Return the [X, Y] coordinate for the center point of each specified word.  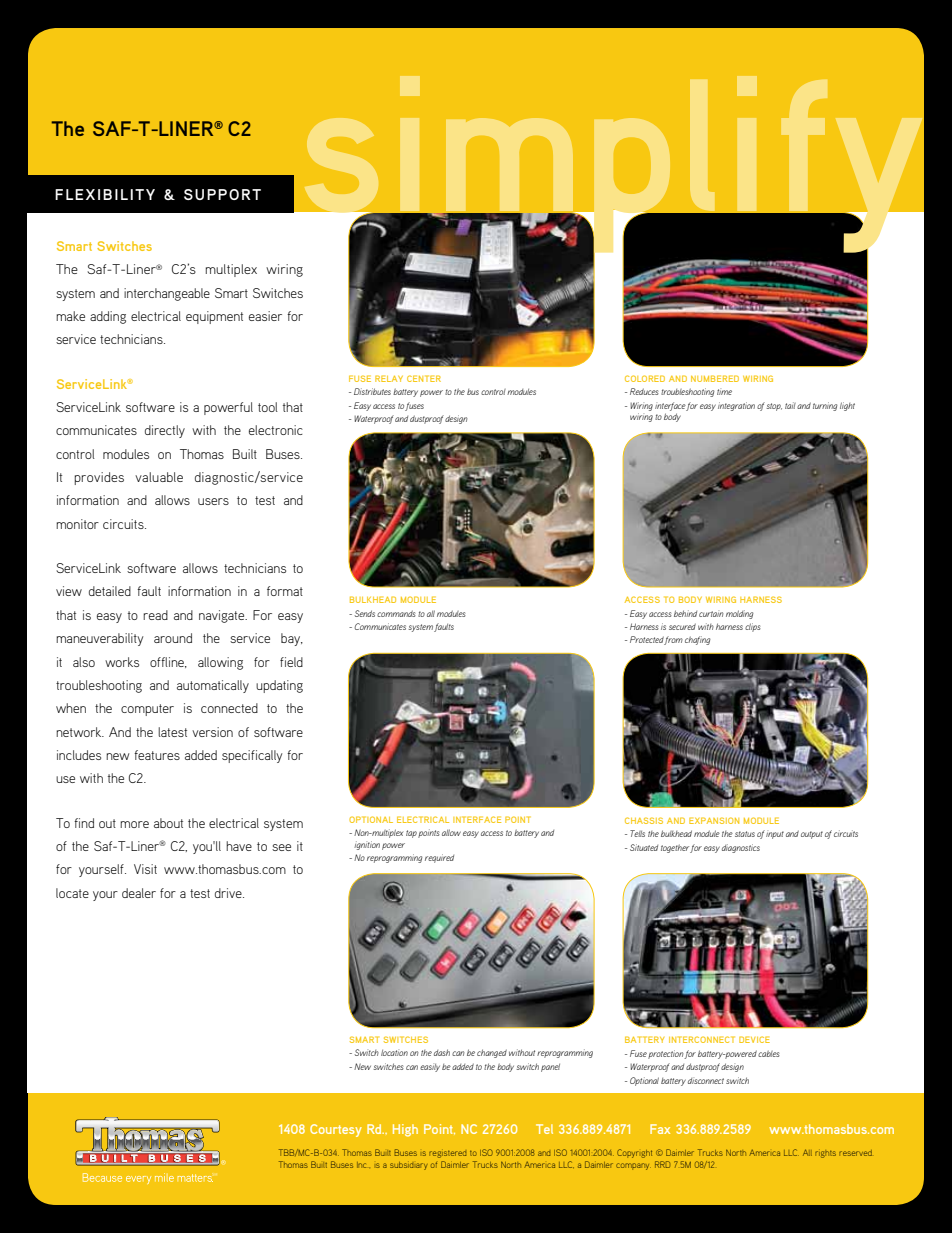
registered [447, 1154]
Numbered [715, 378]
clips [753, 627]
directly [165, 431]
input [775, 835]
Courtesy [336, 1130]
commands [396, 613]
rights [825, 1154]
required [439, 858]
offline [168, 662]
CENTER [424, 378]
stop [774, 407]
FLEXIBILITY [105, 194]
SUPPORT [222, 194]
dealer [139, 893]
